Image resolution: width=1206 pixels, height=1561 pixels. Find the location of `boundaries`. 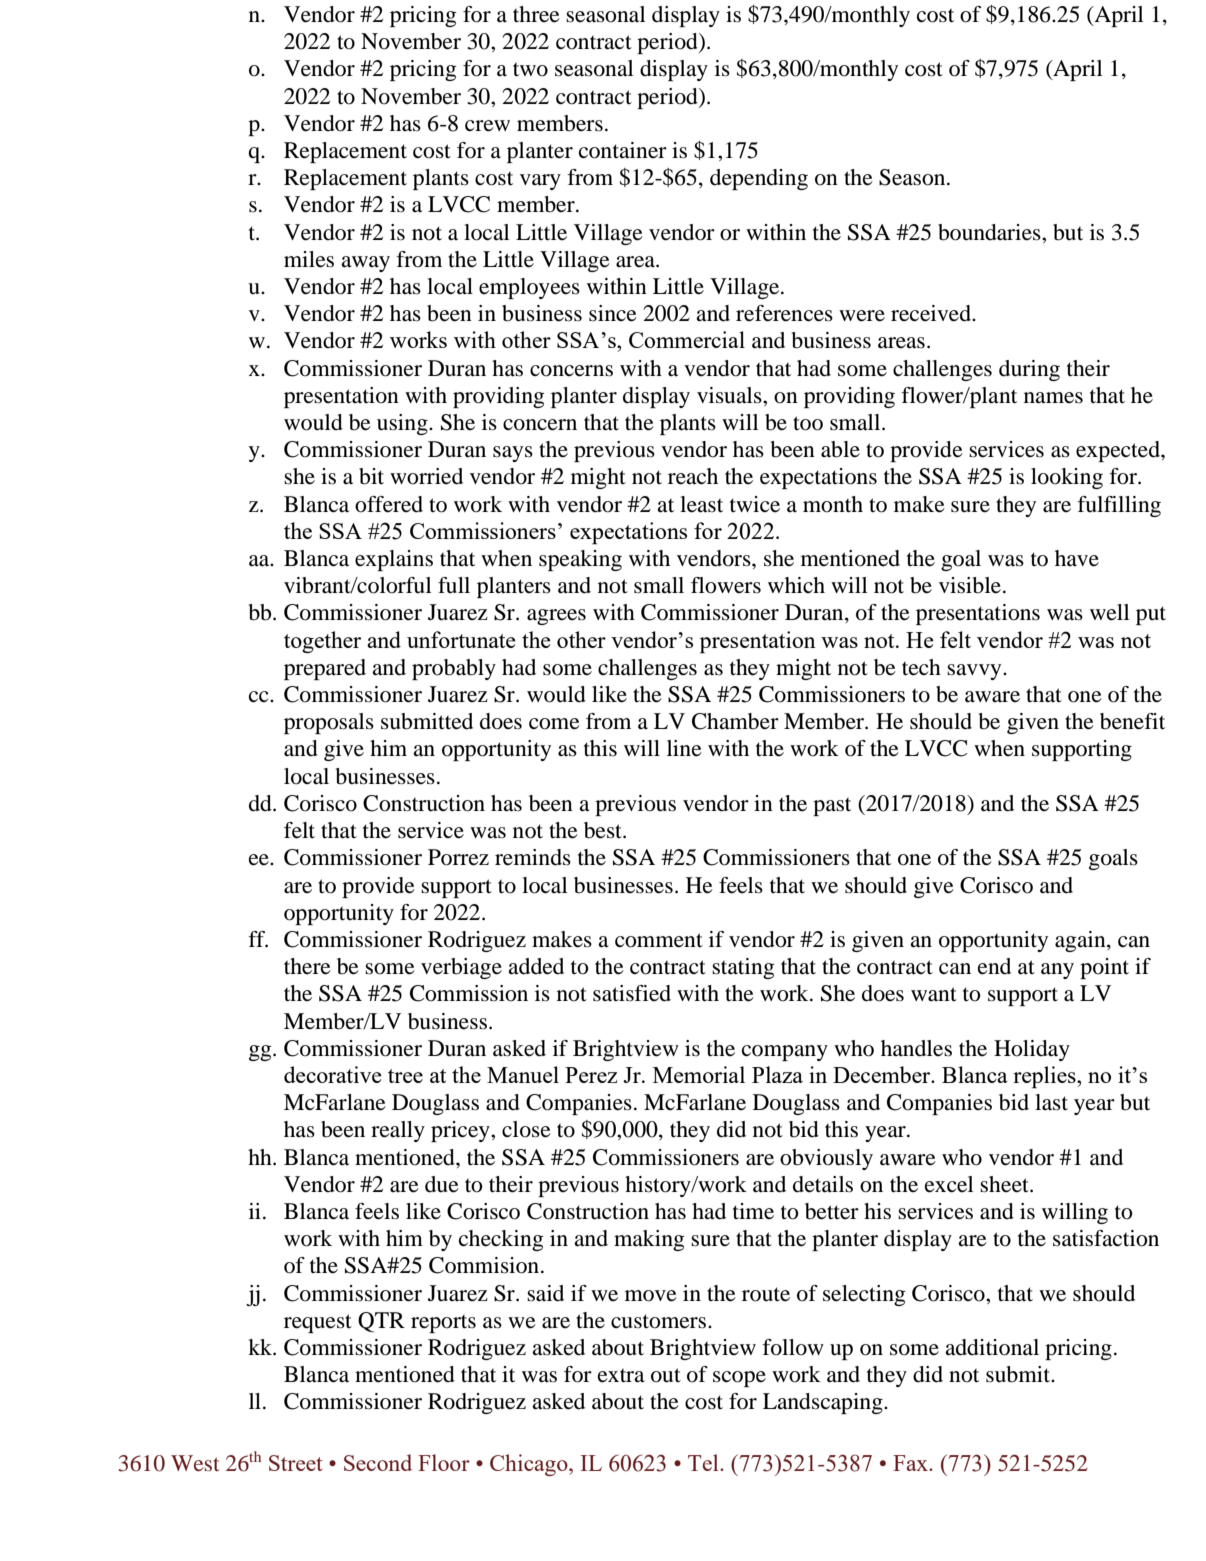

boundaries is located at coordinates (990, 232).
